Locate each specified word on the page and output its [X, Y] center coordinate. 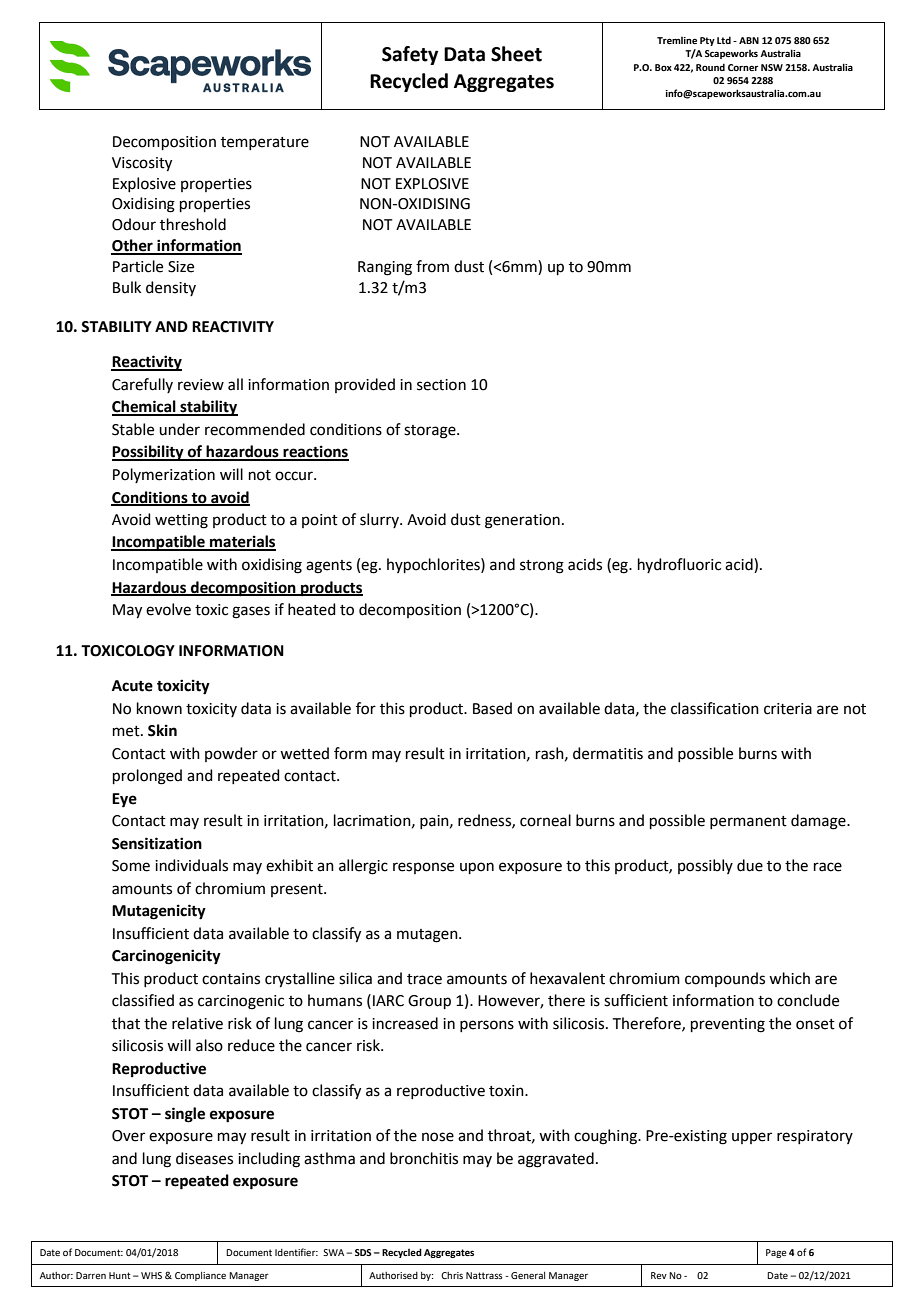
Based [492, 708]
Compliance [200, 1276]
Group [429, 1002]
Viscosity [142, 164]
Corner [743, 67]
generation [522, 521]
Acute [132, 686]
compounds [725, 979]
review [201, 385]
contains [231, 979]
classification [715, 708]
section [441, 385]
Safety [410, 55]
